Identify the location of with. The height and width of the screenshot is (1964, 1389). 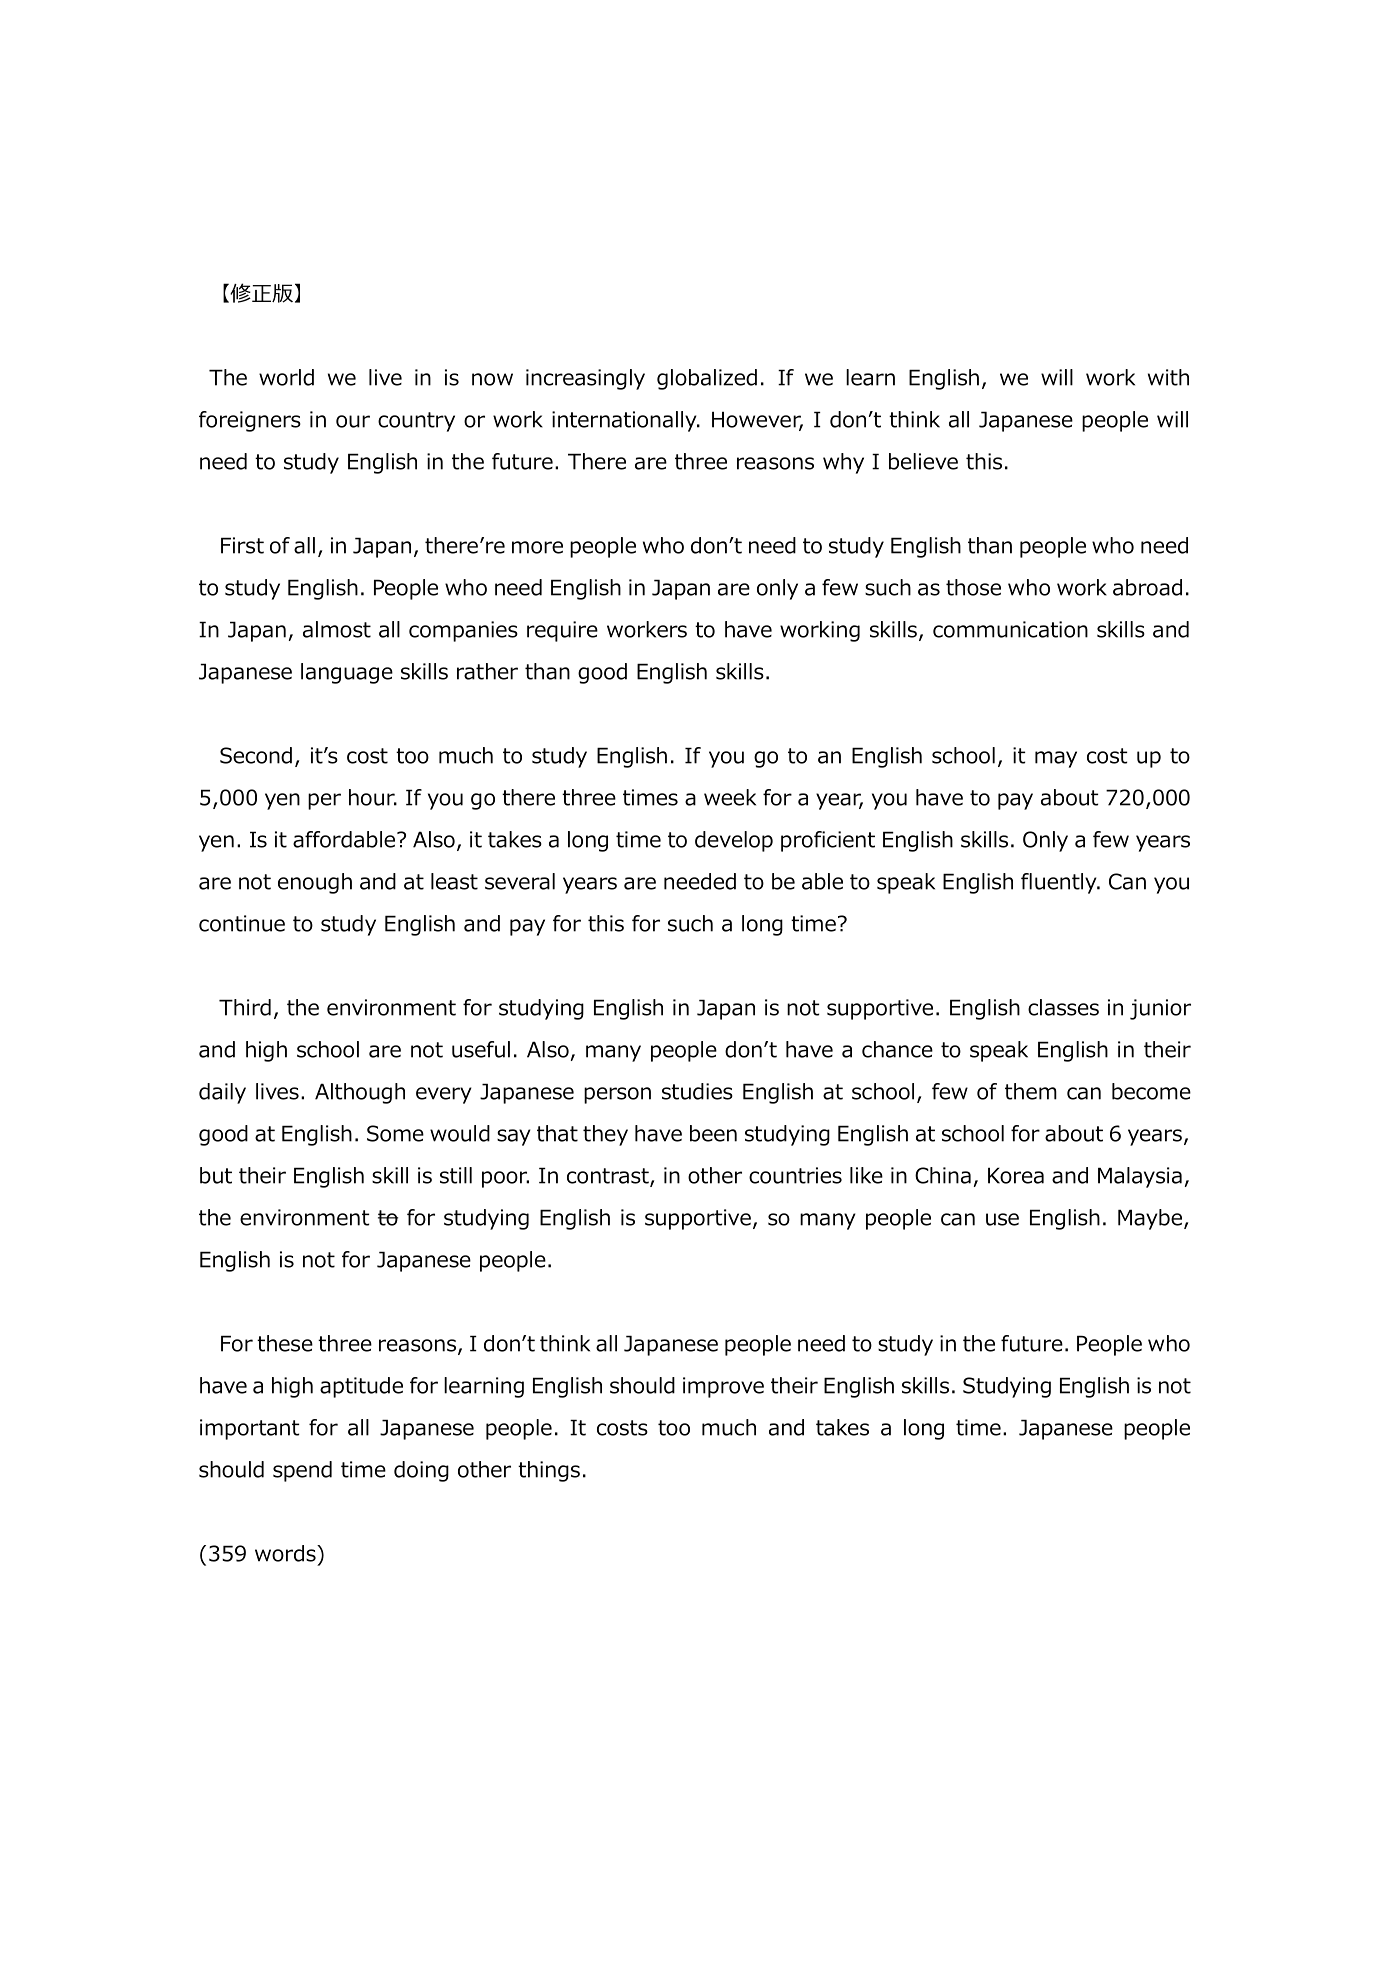
(1168, 377).
